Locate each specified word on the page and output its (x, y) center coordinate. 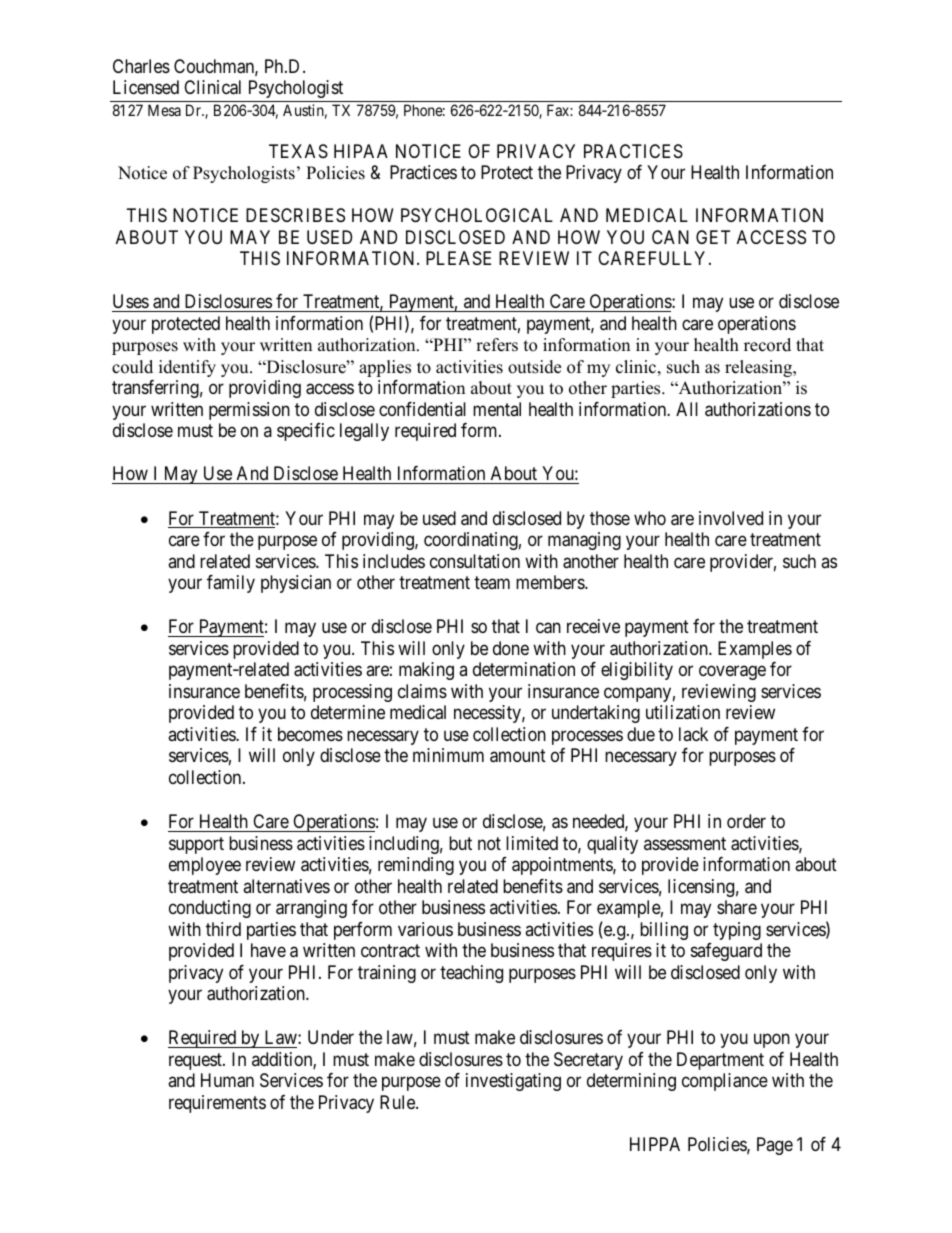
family (231, 584)
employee (205, 866)
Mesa (164, 110)
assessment (685, 843)
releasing (760, 368)
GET (713, 237)
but (460, 843)
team (492, 582)
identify (187, 368)
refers (497, 345)
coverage (732, 673)
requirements (217, 1104)
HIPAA (361, 151)
